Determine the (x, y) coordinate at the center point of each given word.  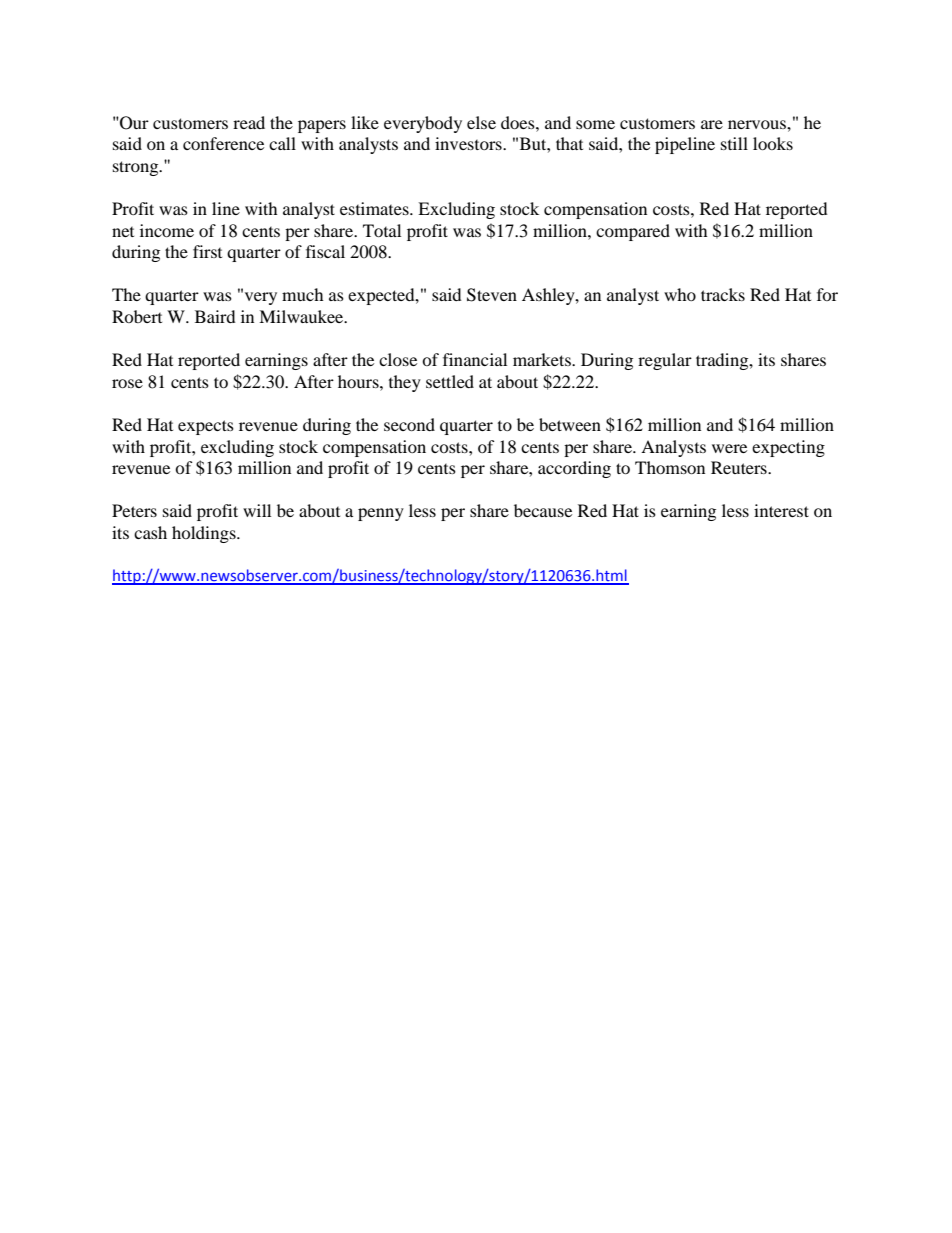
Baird (215, 316)
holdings (205, 534)
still (734, 143)
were (729, 448)
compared (633, 232)
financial (475, 359)
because (543, 510)
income (167, 230)
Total (382, 230)
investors (469, 143)
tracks (723, 294)
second (409, 424)
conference (223, 143)
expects (206, 427)
